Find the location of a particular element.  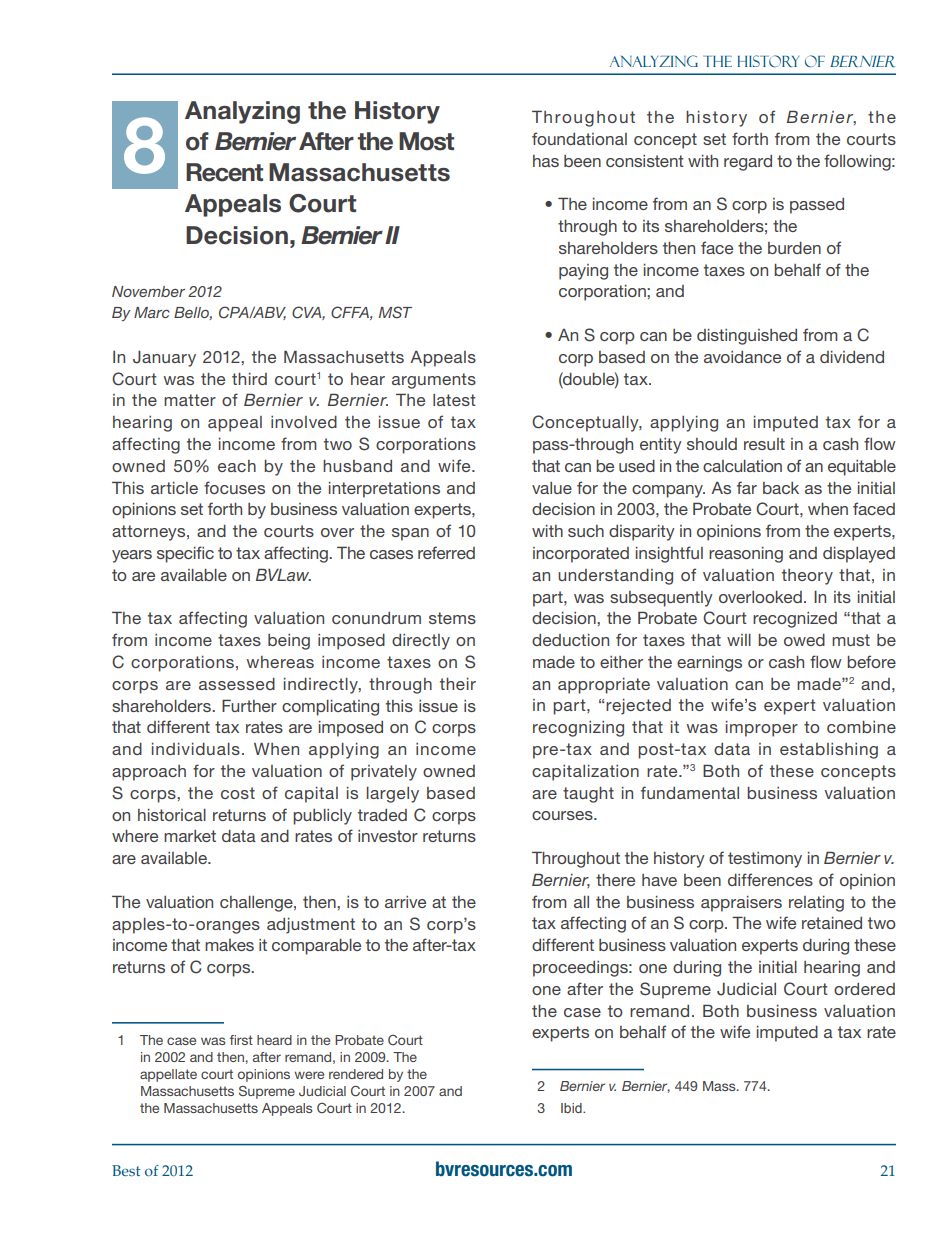

assessed is located at coordinates (237, 684).
